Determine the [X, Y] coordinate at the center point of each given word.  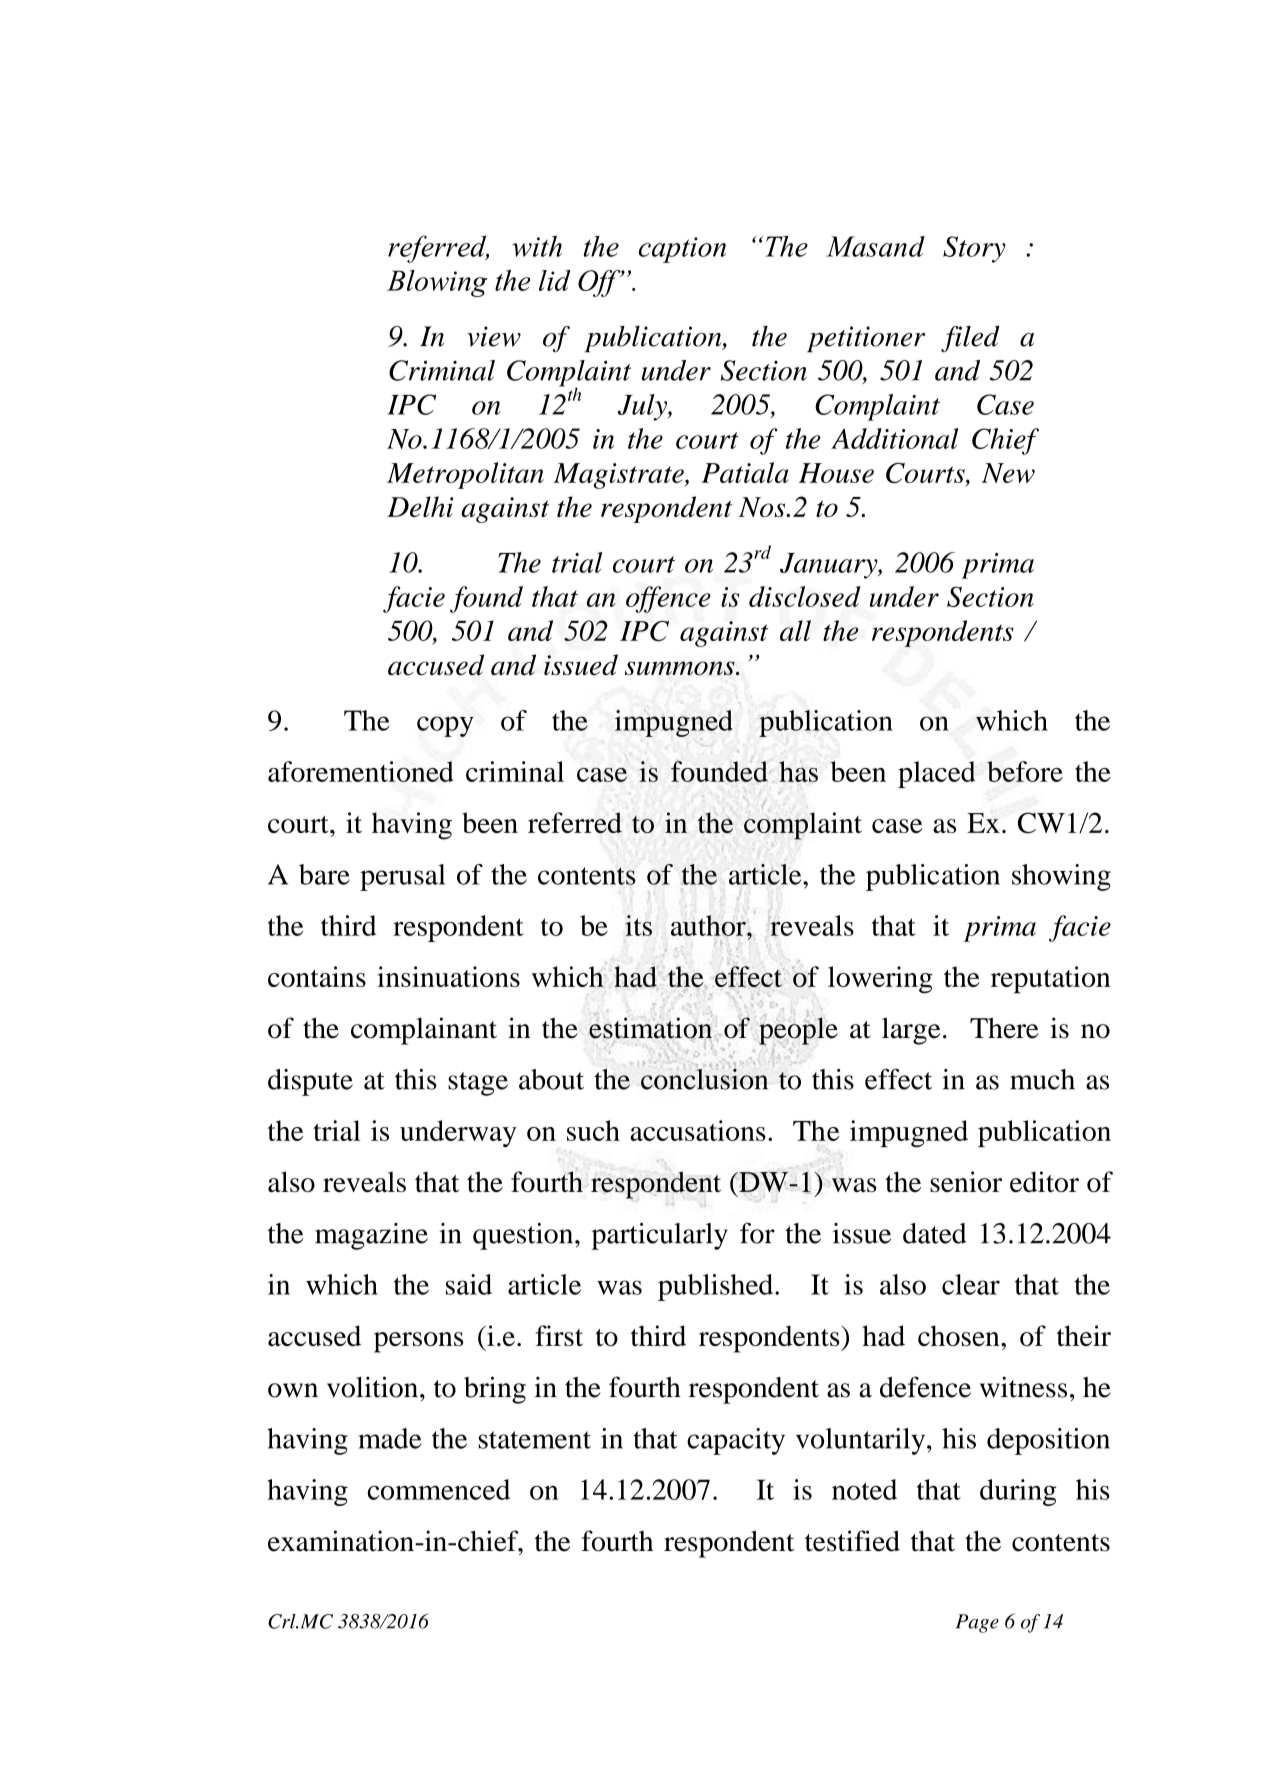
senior [966, 1181]
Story [974, 249]
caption [682, 250]
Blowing [437, 283]
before [1025, 771]
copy [445, 726]
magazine [371, 1236]
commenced [439, 1489]
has [798, 771]
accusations [698, 1130]
